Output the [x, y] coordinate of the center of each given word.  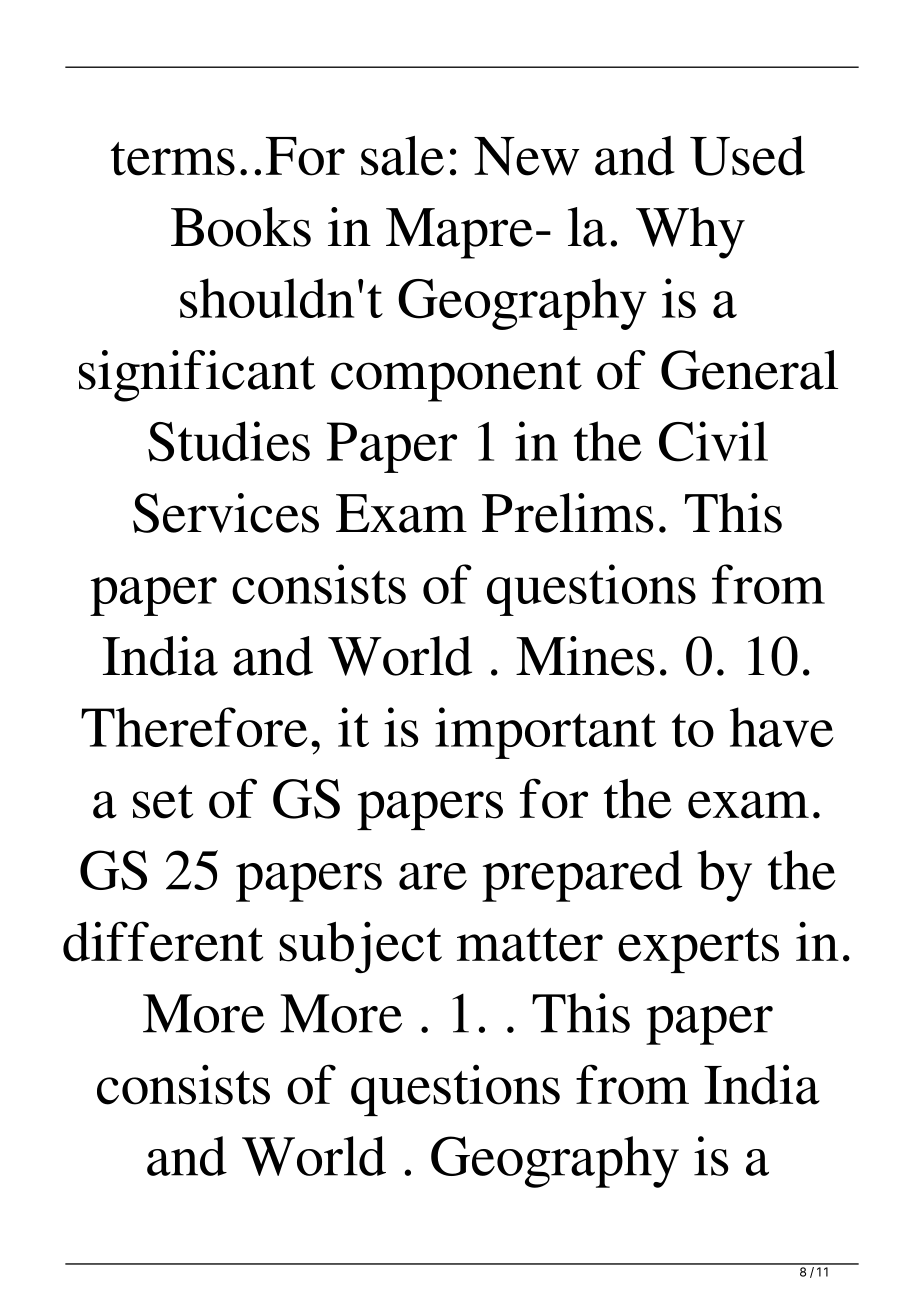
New [527, 156]
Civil [713, 441]
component [456, 379]
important [545, 733]
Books [241, 227]
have [782, 727]
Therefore [194, 727]
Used [747, 156]
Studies [229, 441]
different [163, 941]
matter [530, 945]
